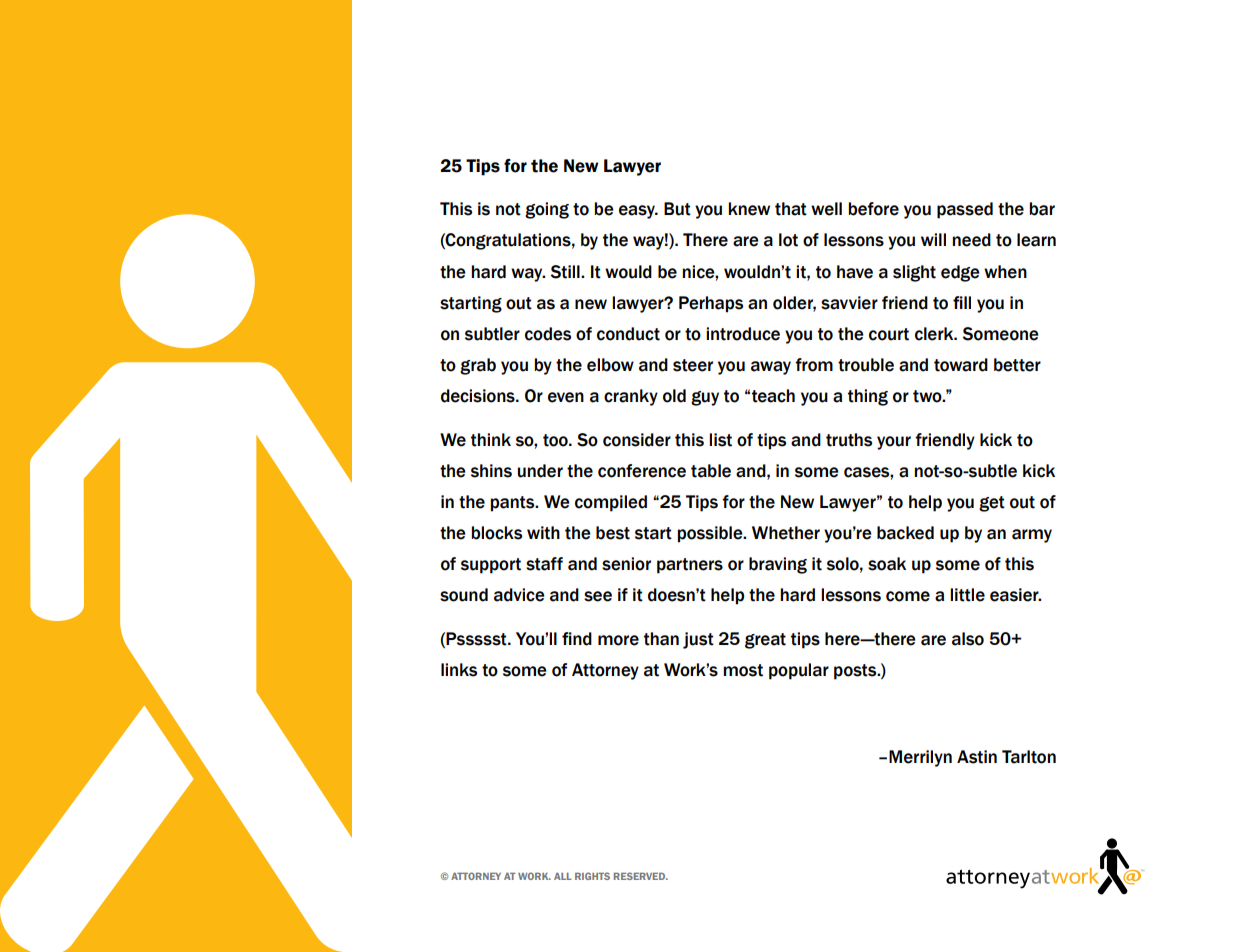 The width and height of the page is (1233, 952). Describe the element at coordinates (547, 210) in the page. I see `going` at that location.
